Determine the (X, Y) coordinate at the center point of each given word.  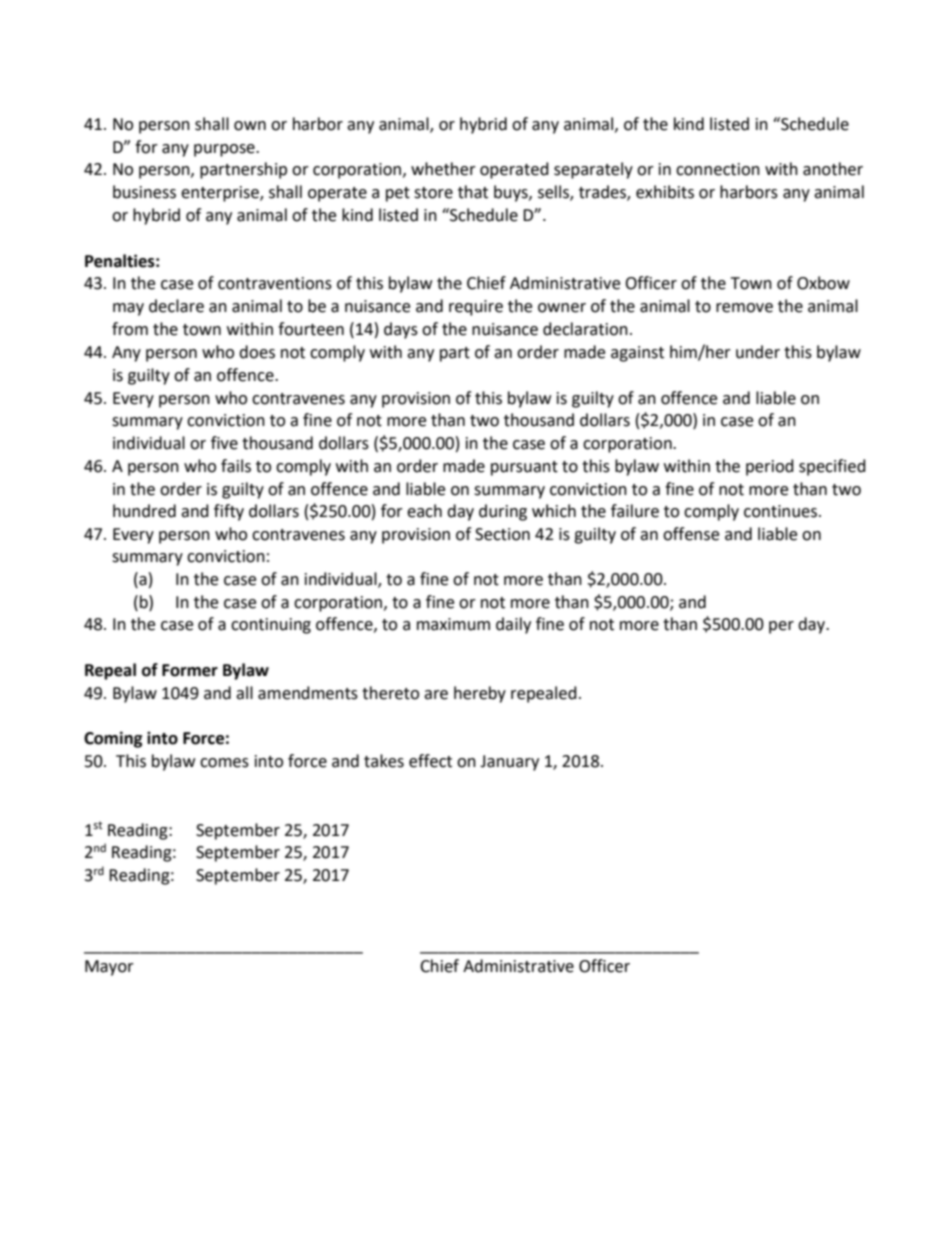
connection (718, 169)
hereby (480, 694)
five (224, 443)
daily (513, 625)
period (770, 467)
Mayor (109, 968)
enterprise (221, 194)
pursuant (524, 468)
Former (190, 670)
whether (443, 169)
